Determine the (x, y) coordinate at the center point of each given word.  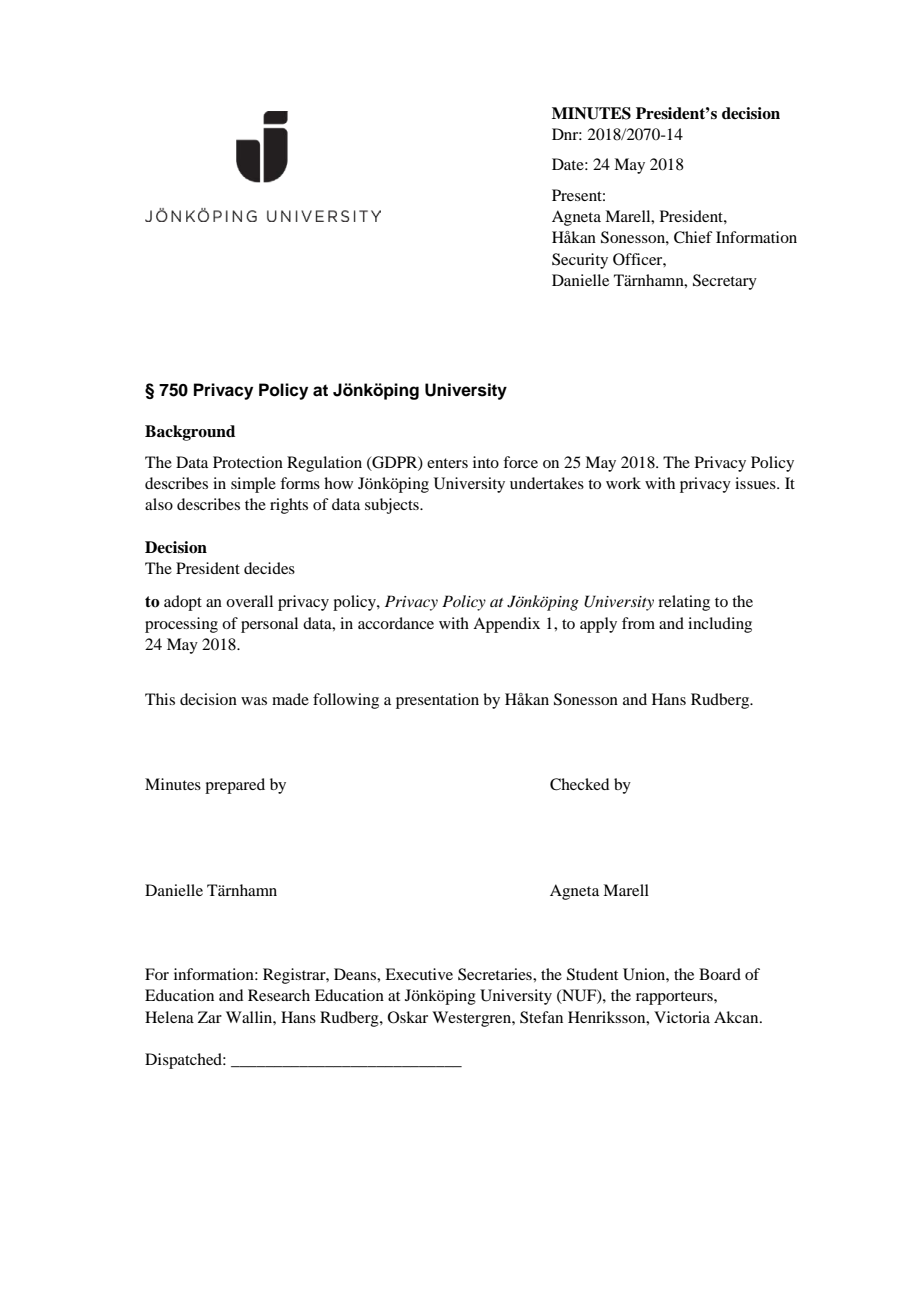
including (720, 625)
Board (720, 974)
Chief (693, 237)
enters (447, 463)
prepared (235, 786)
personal (269, 625)
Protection (248, 462)
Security (580, 261)
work (623, 483)
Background (190, 433)
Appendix (506, 625)
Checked (579, 784)
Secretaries (496, 974)
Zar (210, 1017)
